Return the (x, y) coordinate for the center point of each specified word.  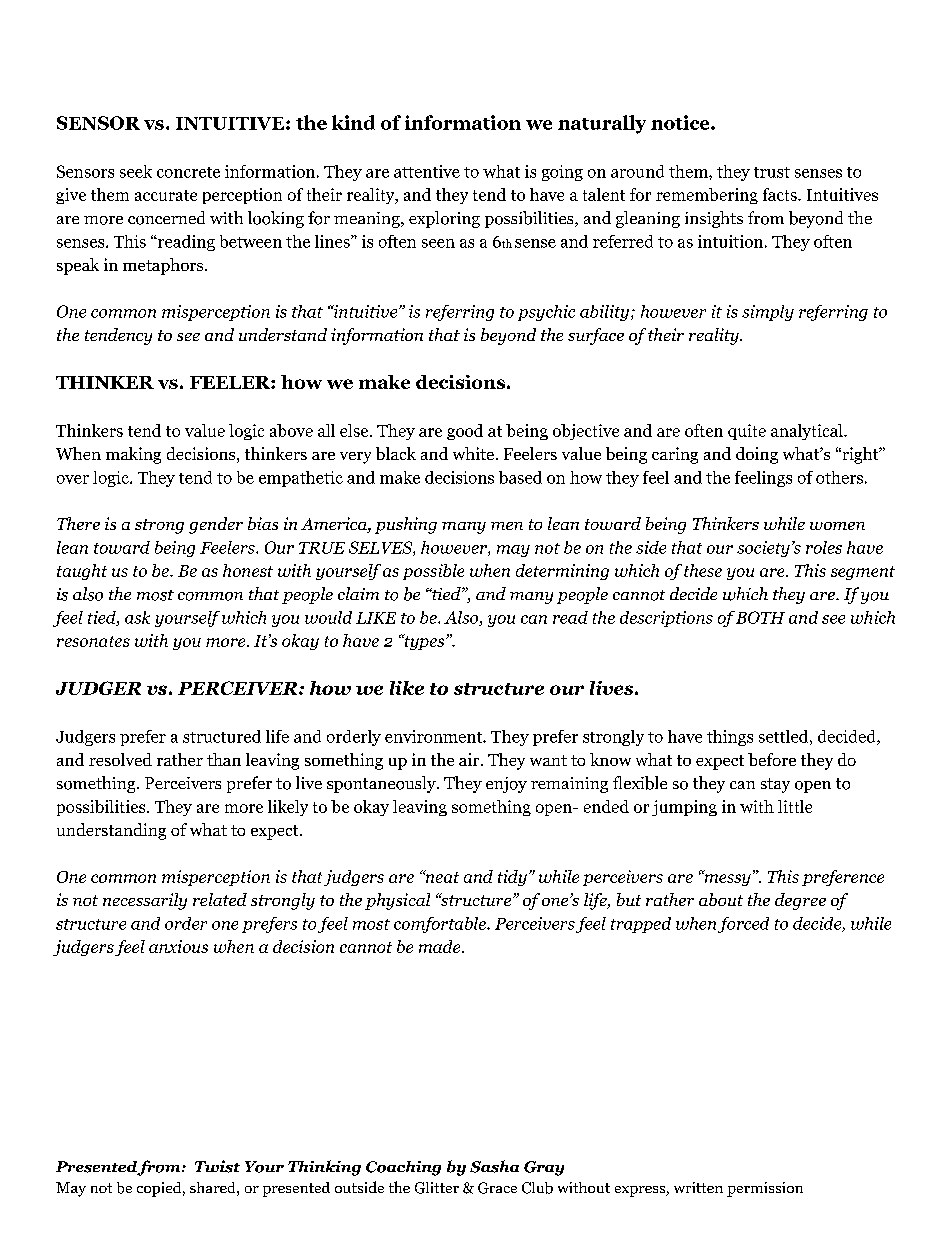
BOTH (760, 617)
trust (772, 172)
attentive (427, 171)
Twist (217, 1166)
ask (137, 617)
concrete (188, 172)
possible (433, 572)
